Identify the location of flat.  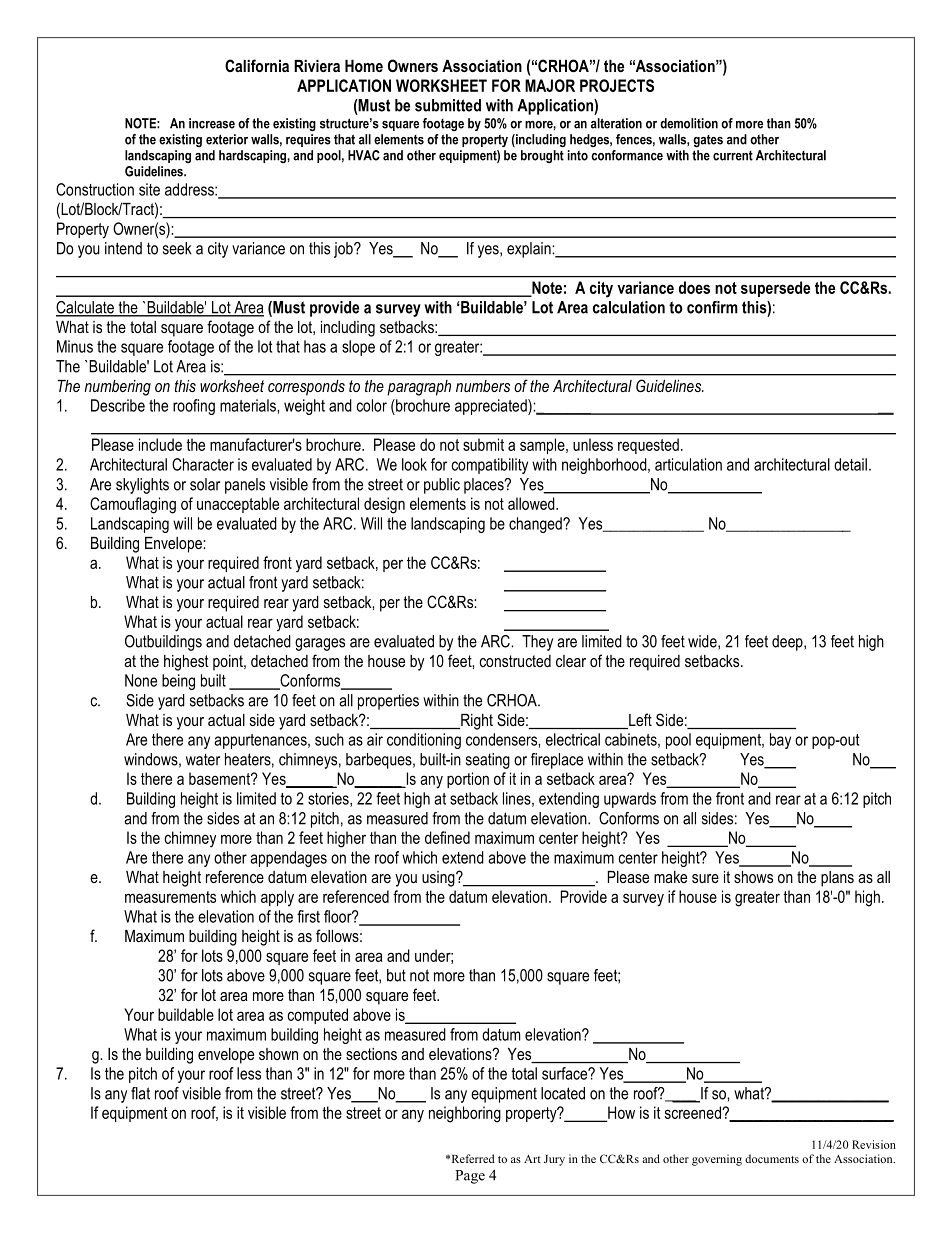
(140, 1093).
